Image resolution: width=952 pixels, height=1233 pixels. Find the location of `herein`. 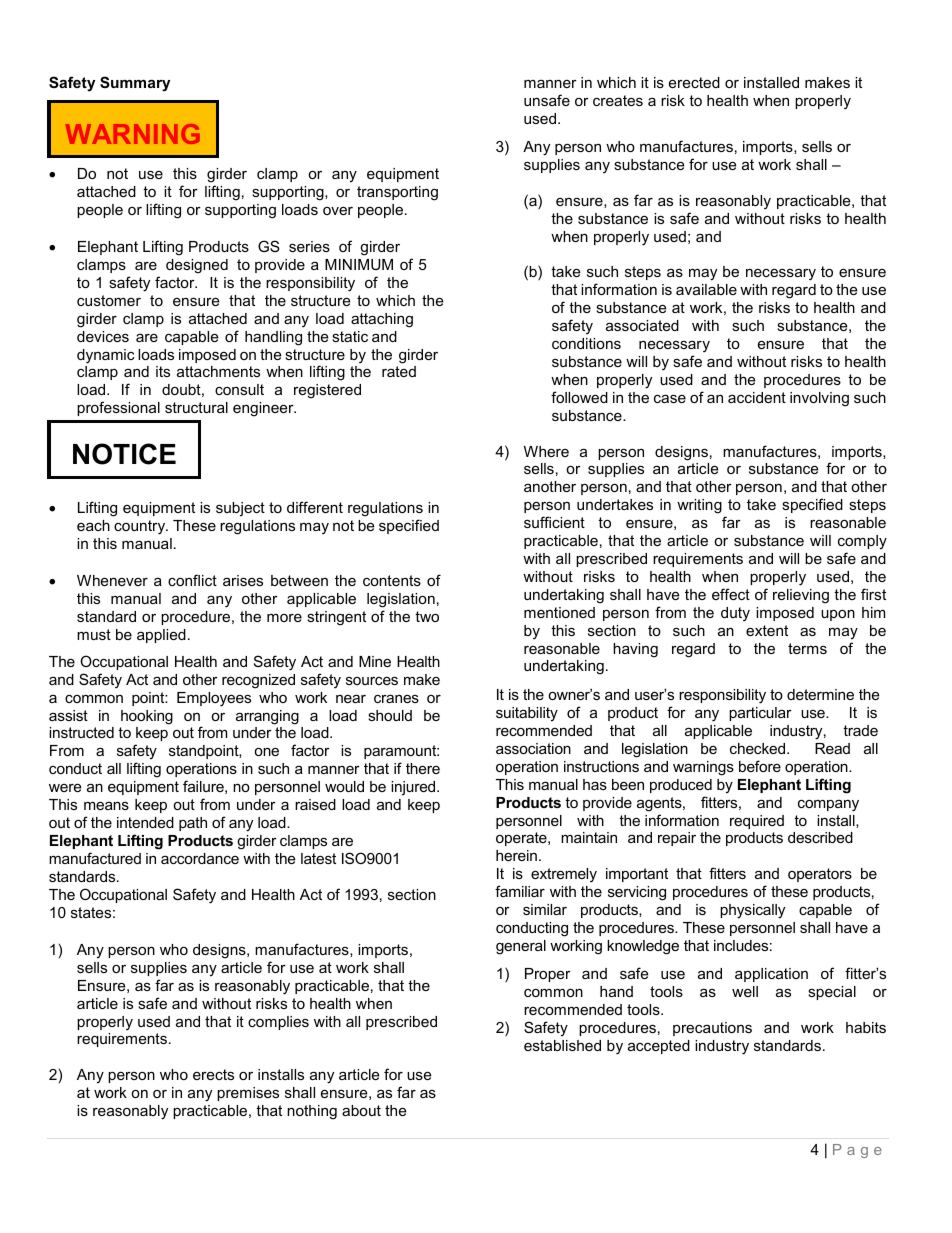

herein is located at coordinates (516, 855).
